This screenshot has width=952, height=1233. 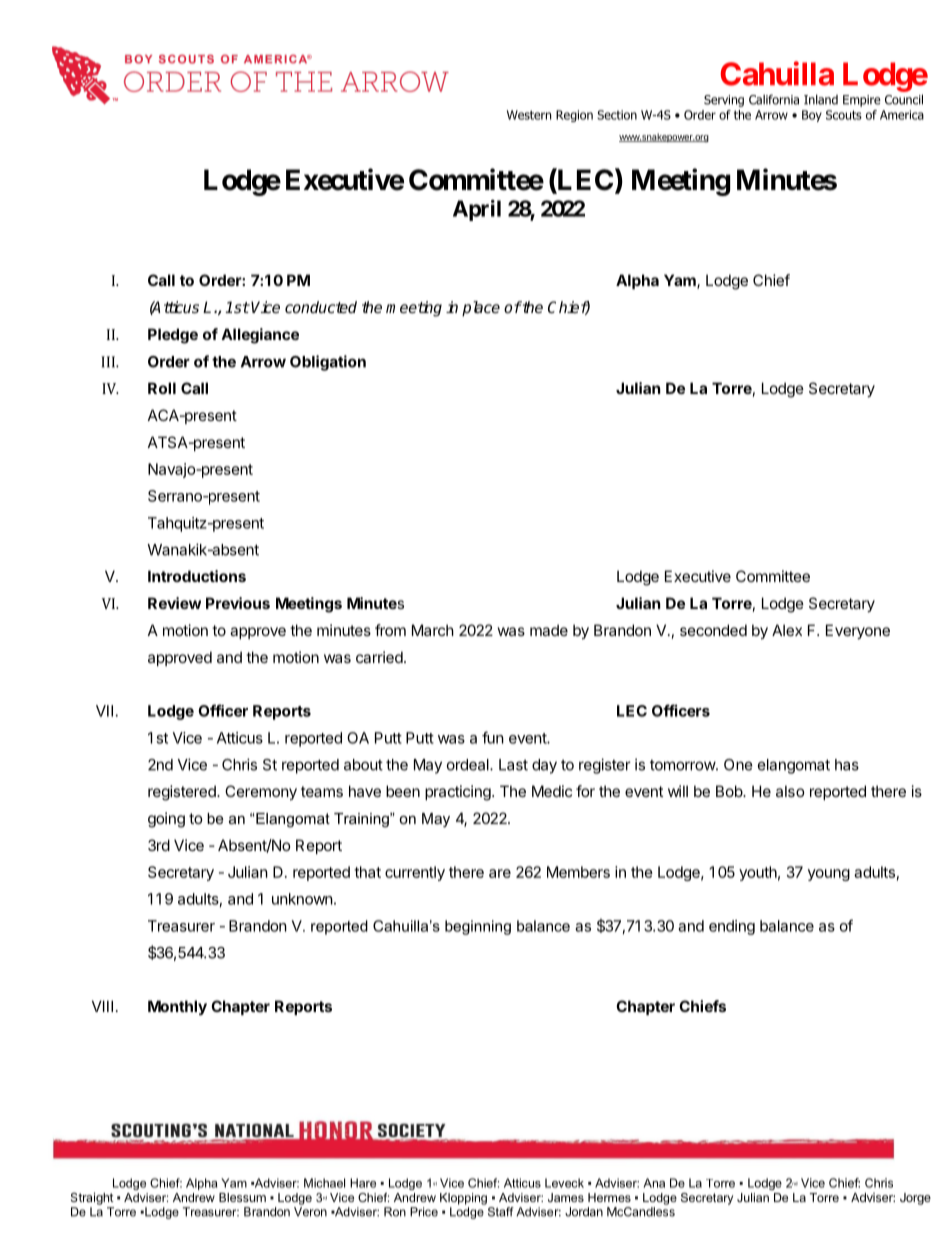 What do you see at coordinates (915, 1199) in the screenshot?
I see `Jorge` at bounding box center [915, 1199].
